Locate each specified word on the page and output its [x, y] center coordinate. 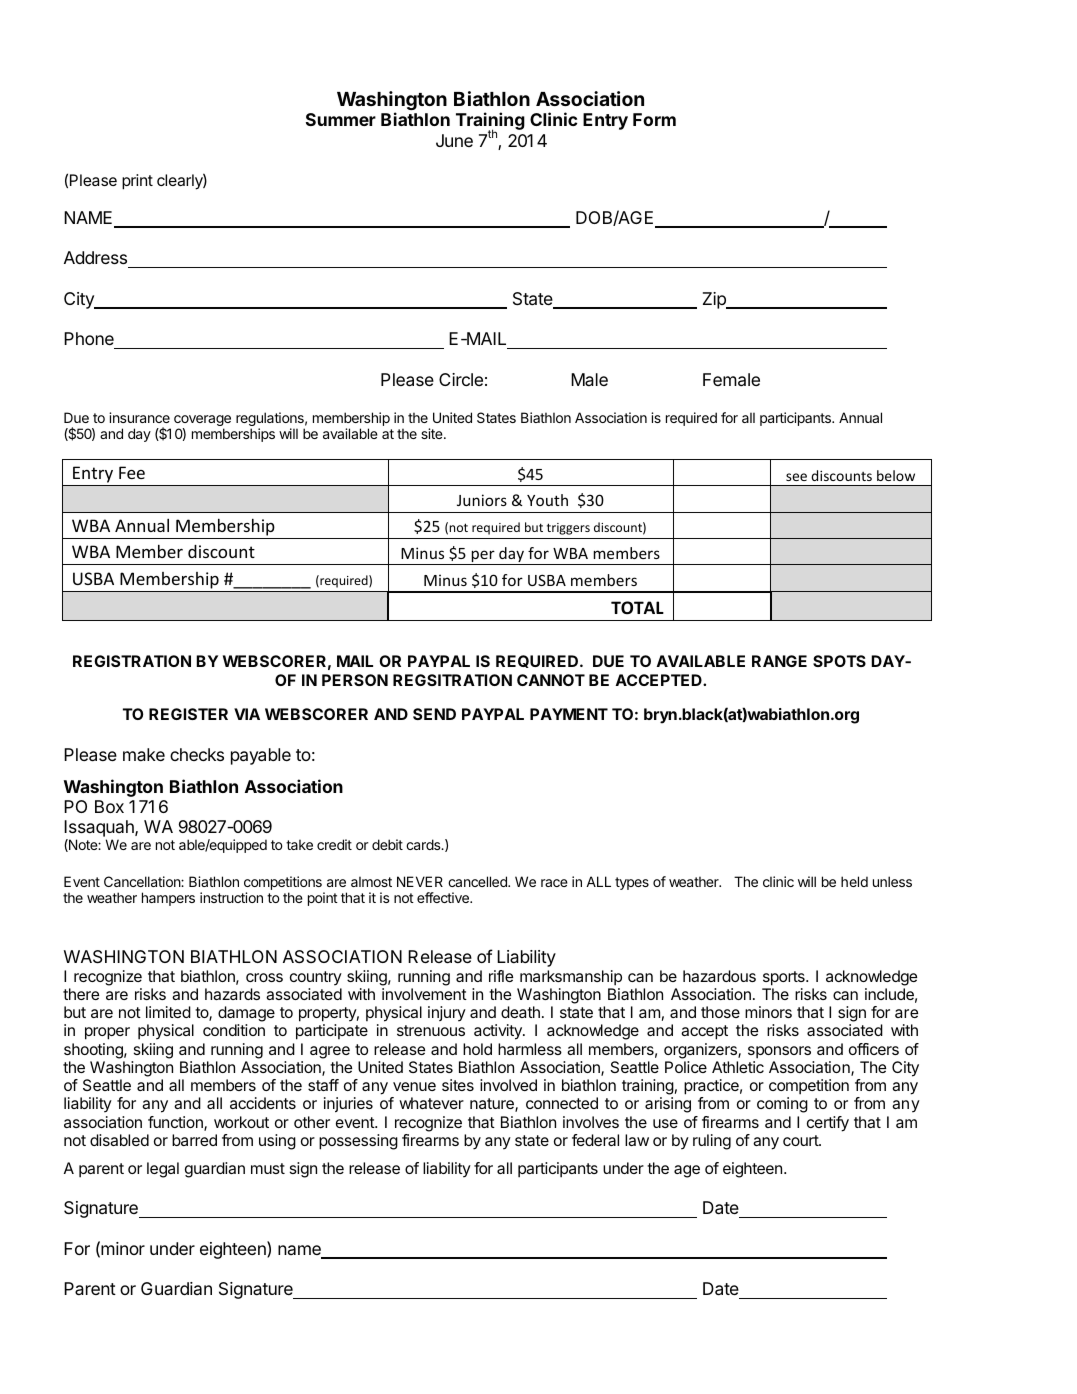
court [801, 1140]
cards [424, 844]
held [854, 881]
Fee [132, 472]
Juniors [482, 500]
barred [194, 1140]
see [796, 477]
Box [109, 806]
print [137, 182]
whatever [431, 1103]
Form [654, 119]
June [454, 140]
